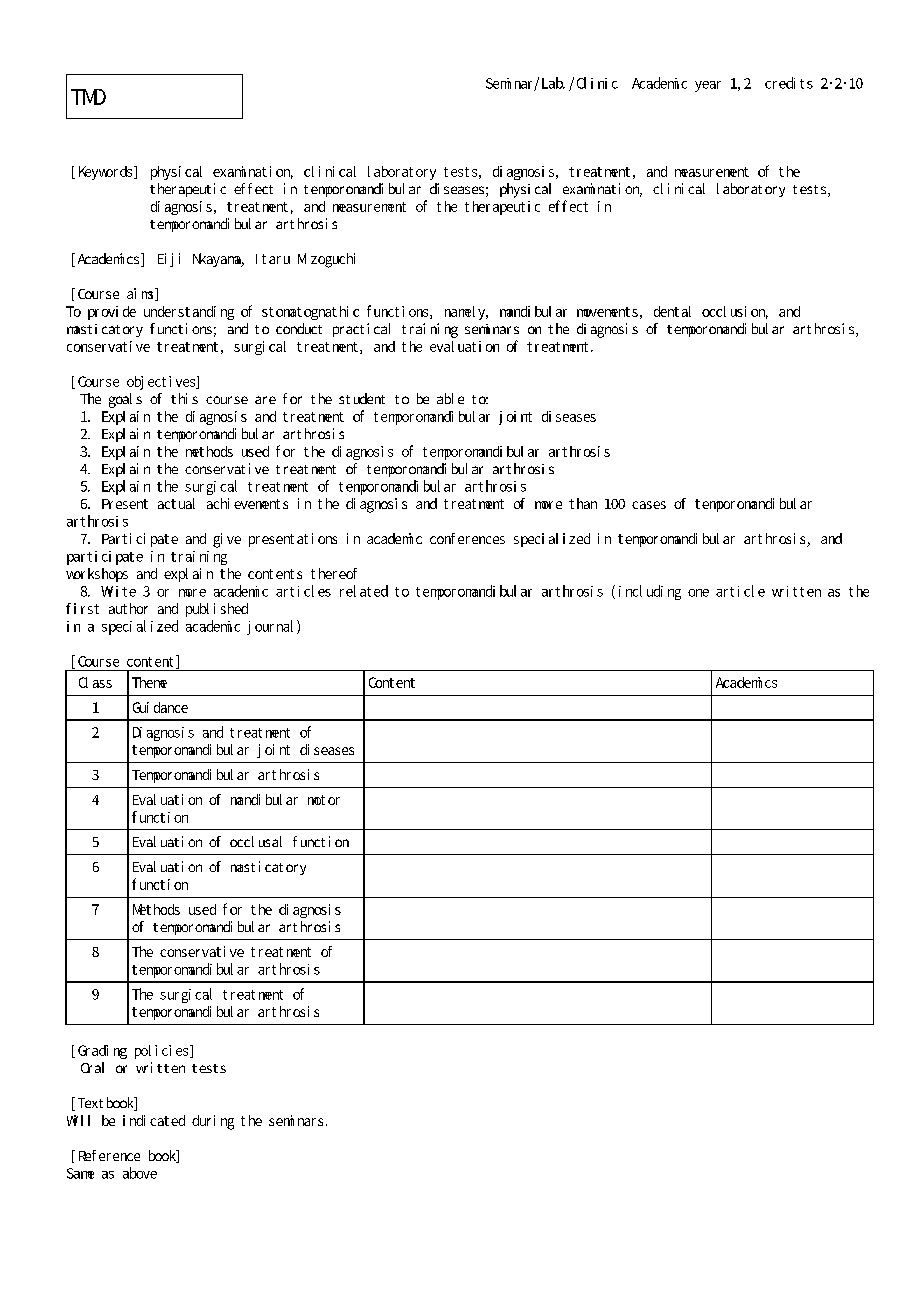  What do you see at coordinates (326, 260) in the document?
I see `Mizoguchi` at bounding box center [326, 260].
